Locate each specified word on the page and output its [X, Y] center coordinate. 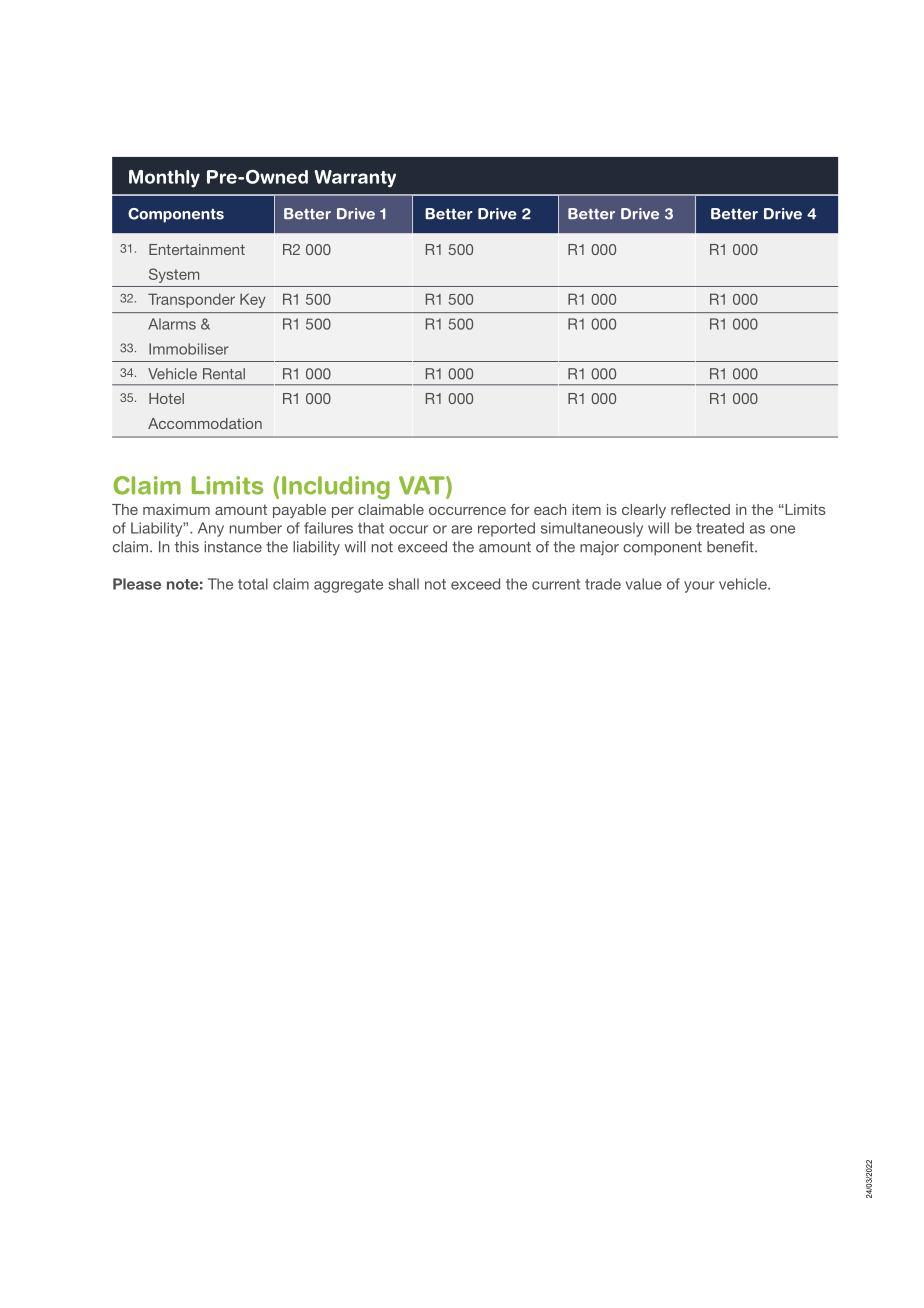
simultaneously [592, 529]
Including [336, 488]
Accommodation [205, 423]
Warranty [355, 179]
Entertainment [197, 249]
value [644, 584]
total [253, 584]
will [658, 528]
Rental [224, 374]
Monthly [164, 179]
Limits [227, 485]
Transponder [191, 300]
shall [403, 584]
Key [253, 300]
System [174, 275]
